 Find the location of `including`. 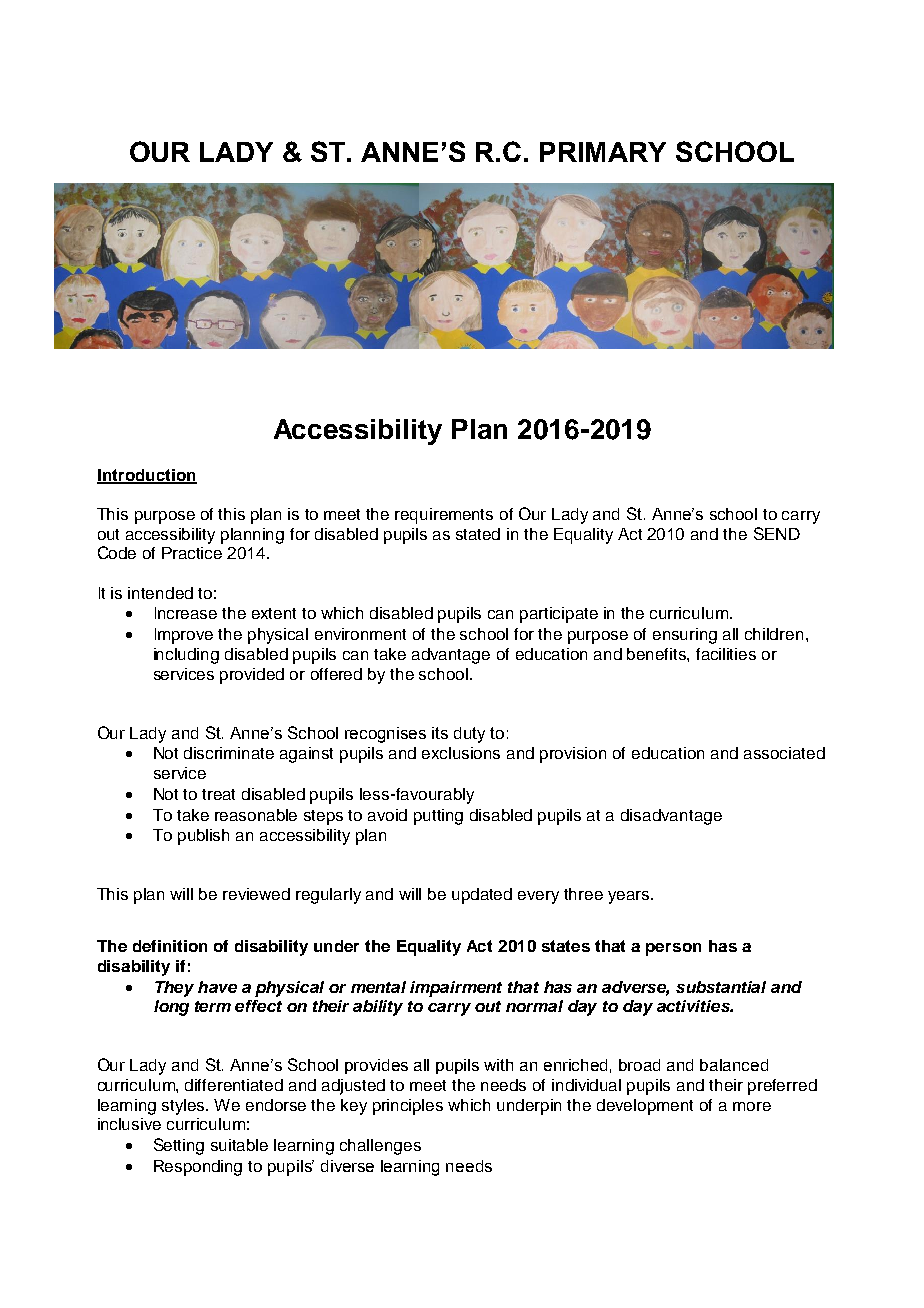

including is located at coordinates (186, 656).
